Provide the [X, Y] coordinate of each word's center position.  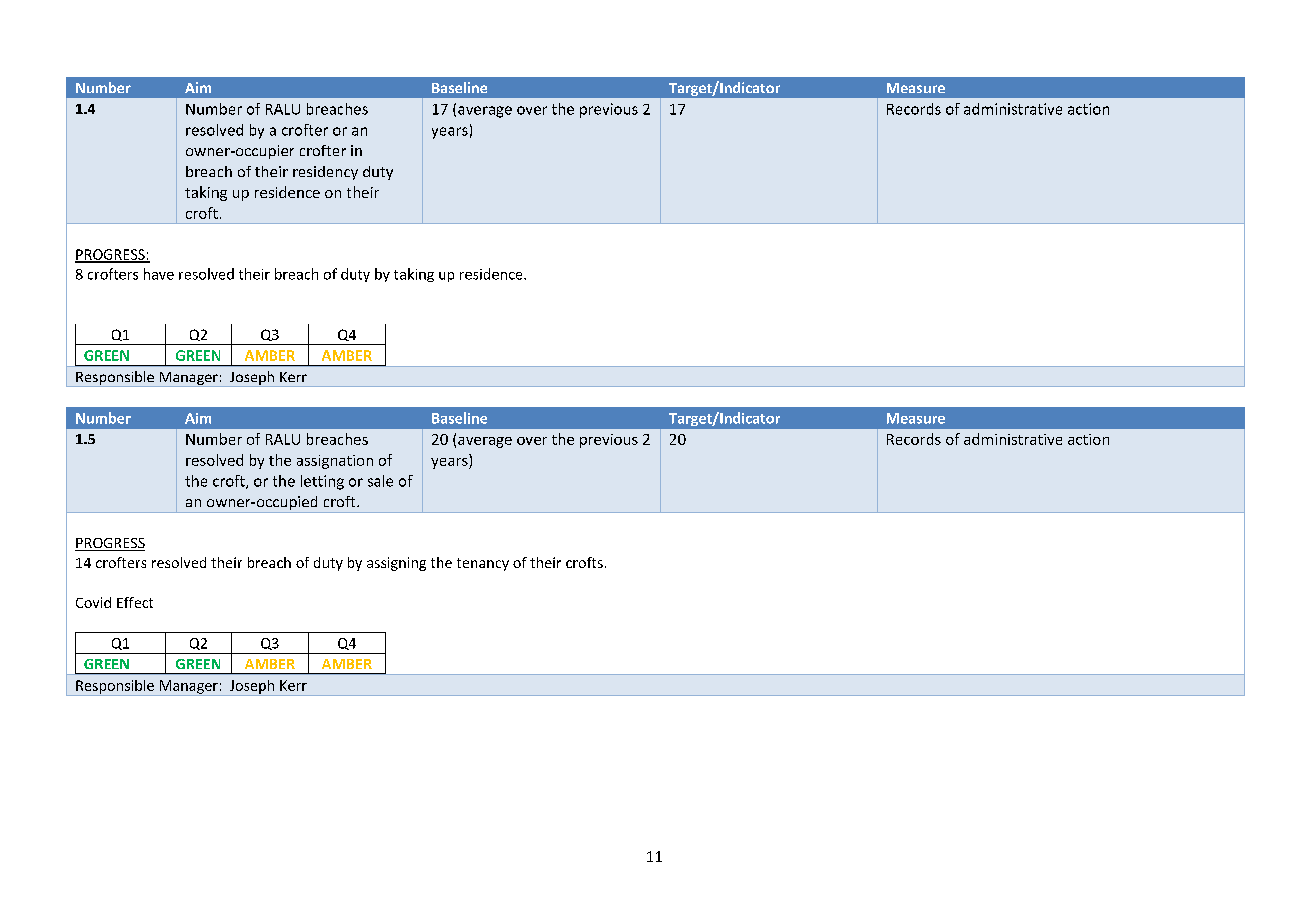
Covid [93, 602]
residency [325, 173]
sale [380, 481]
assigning [396, 564]
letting [322, 482]
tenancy [483, 564]
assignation [335, 462]
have [159, 274]
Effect [135, 602]
